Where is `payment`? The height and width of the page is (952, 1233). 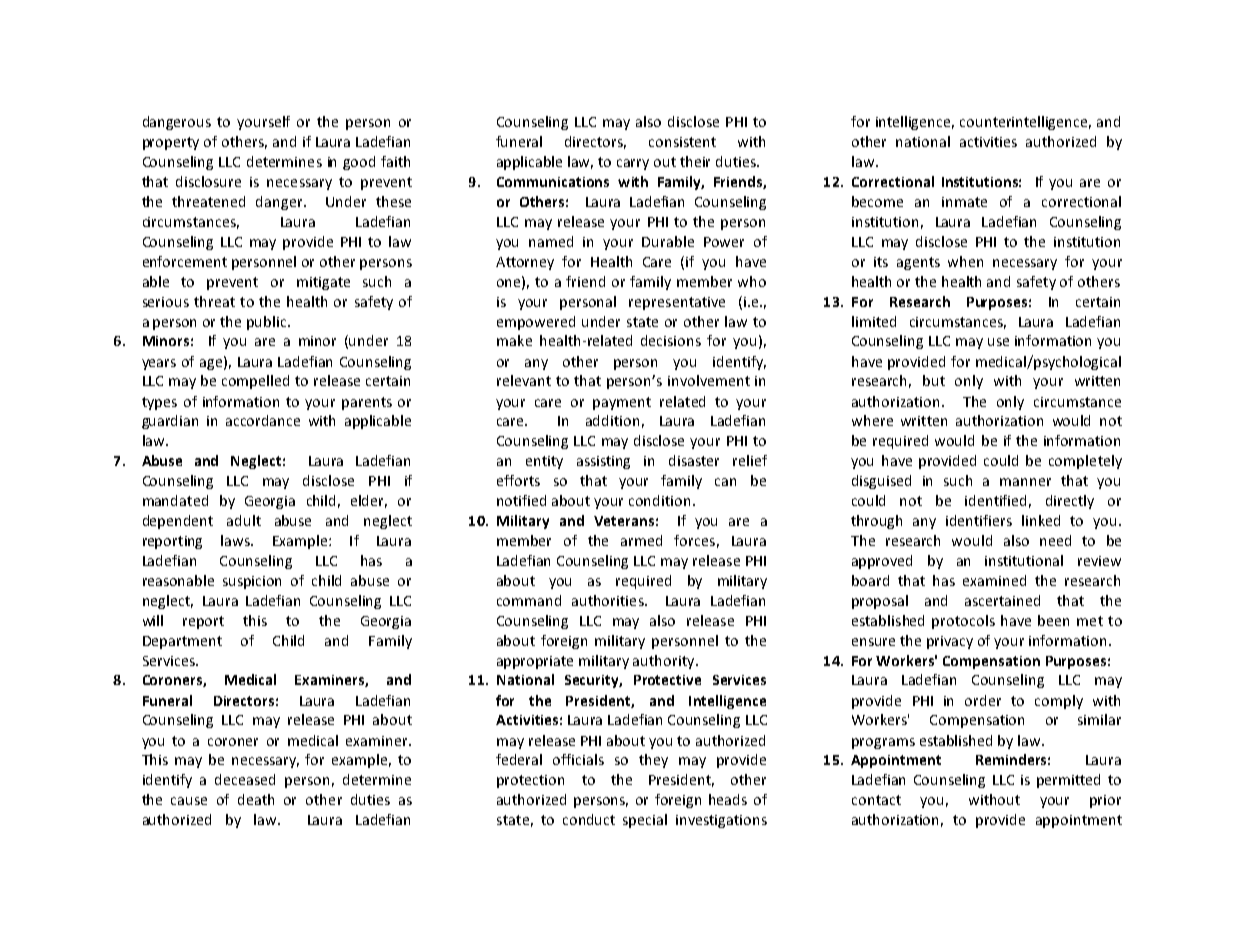 payment is located at coordinates (622, 403).
